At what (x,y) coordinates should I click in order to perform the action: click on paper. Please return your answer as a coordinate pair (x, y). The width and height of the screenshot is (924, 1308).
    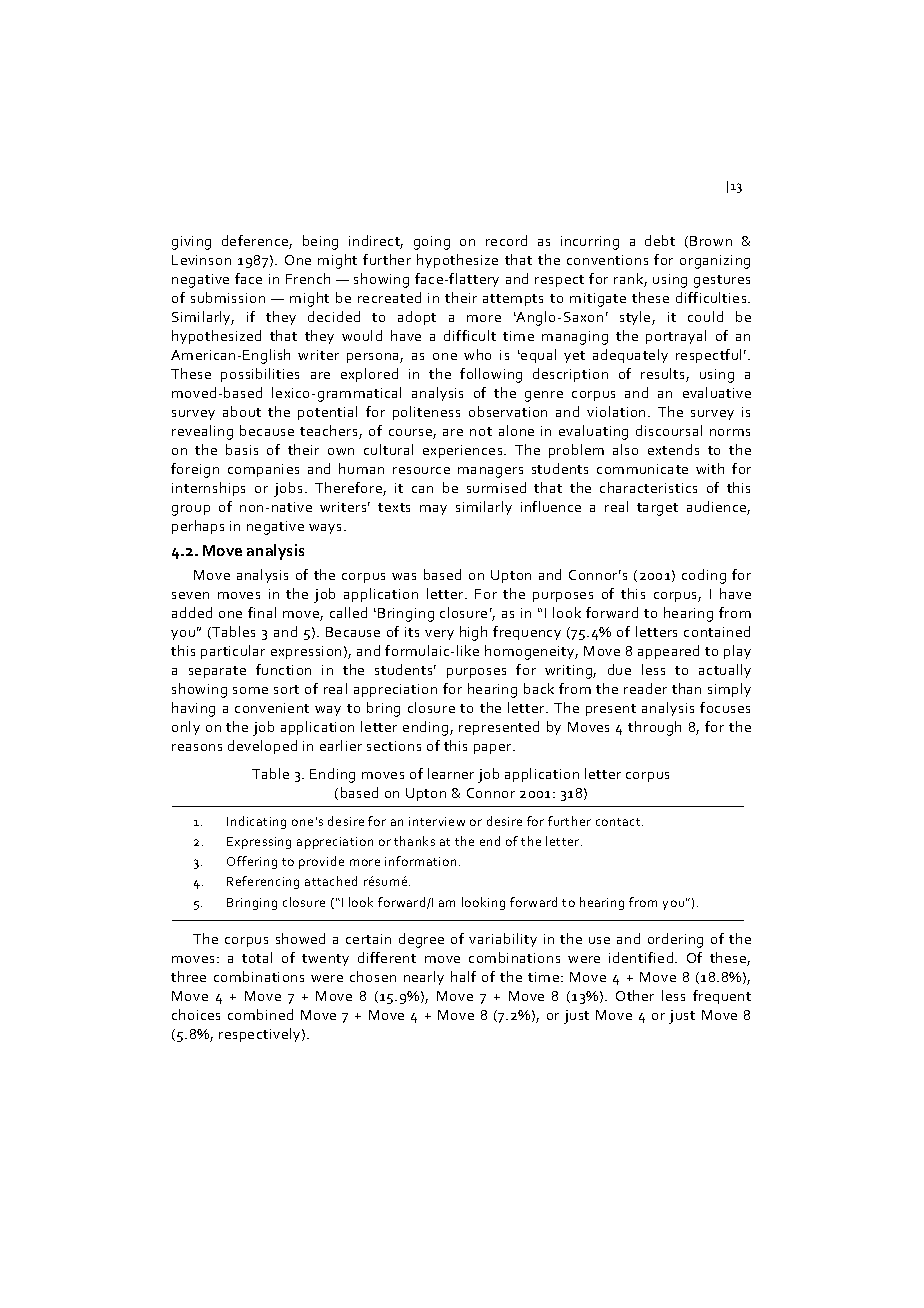
    Looking at the image, I should click on (494, 749).
